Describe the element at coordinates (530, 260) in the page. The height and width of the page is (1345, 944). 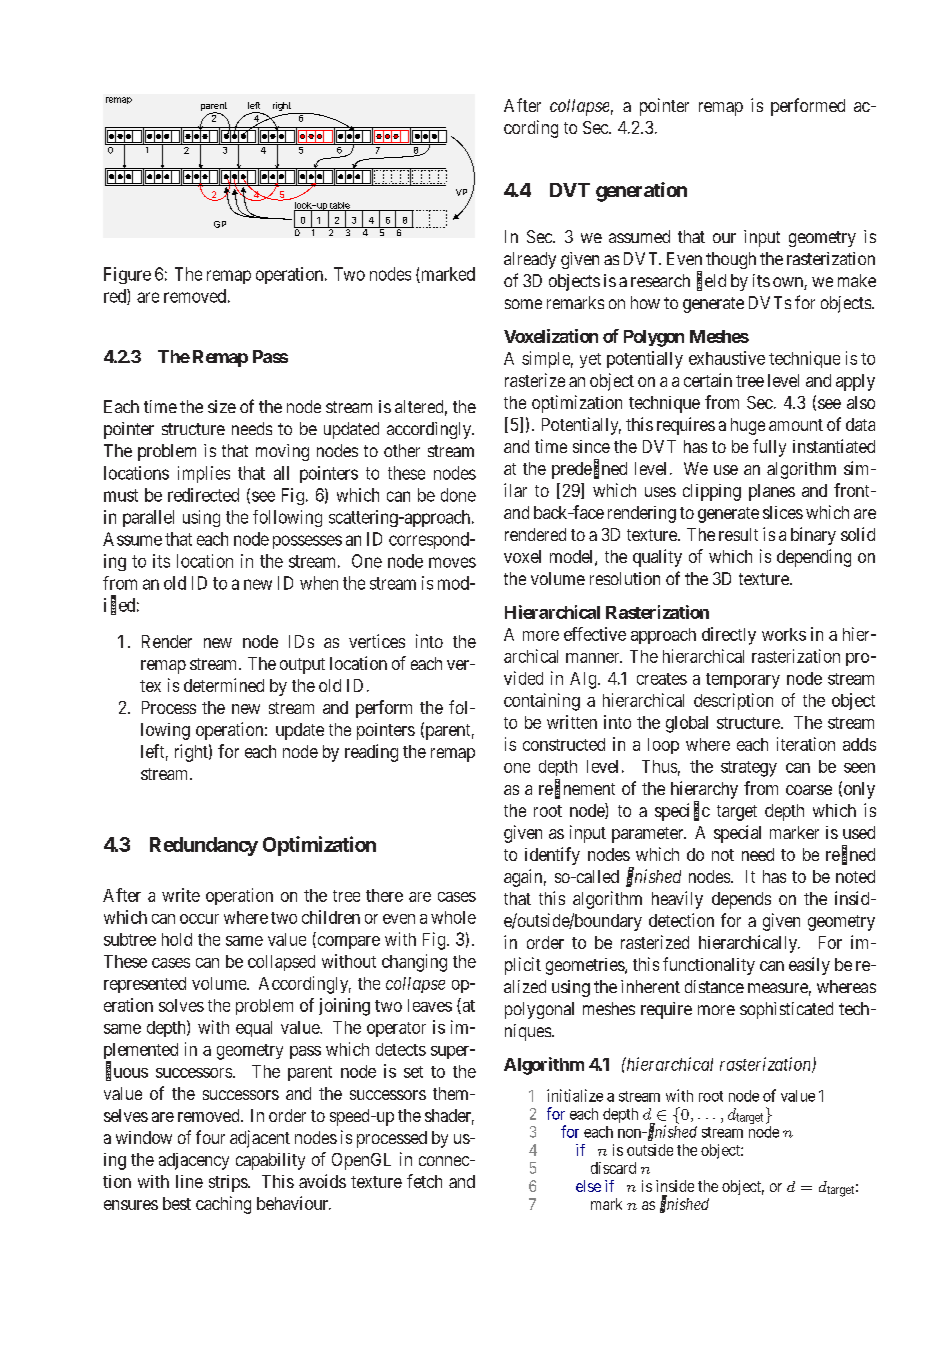
I see `already` at that location.
